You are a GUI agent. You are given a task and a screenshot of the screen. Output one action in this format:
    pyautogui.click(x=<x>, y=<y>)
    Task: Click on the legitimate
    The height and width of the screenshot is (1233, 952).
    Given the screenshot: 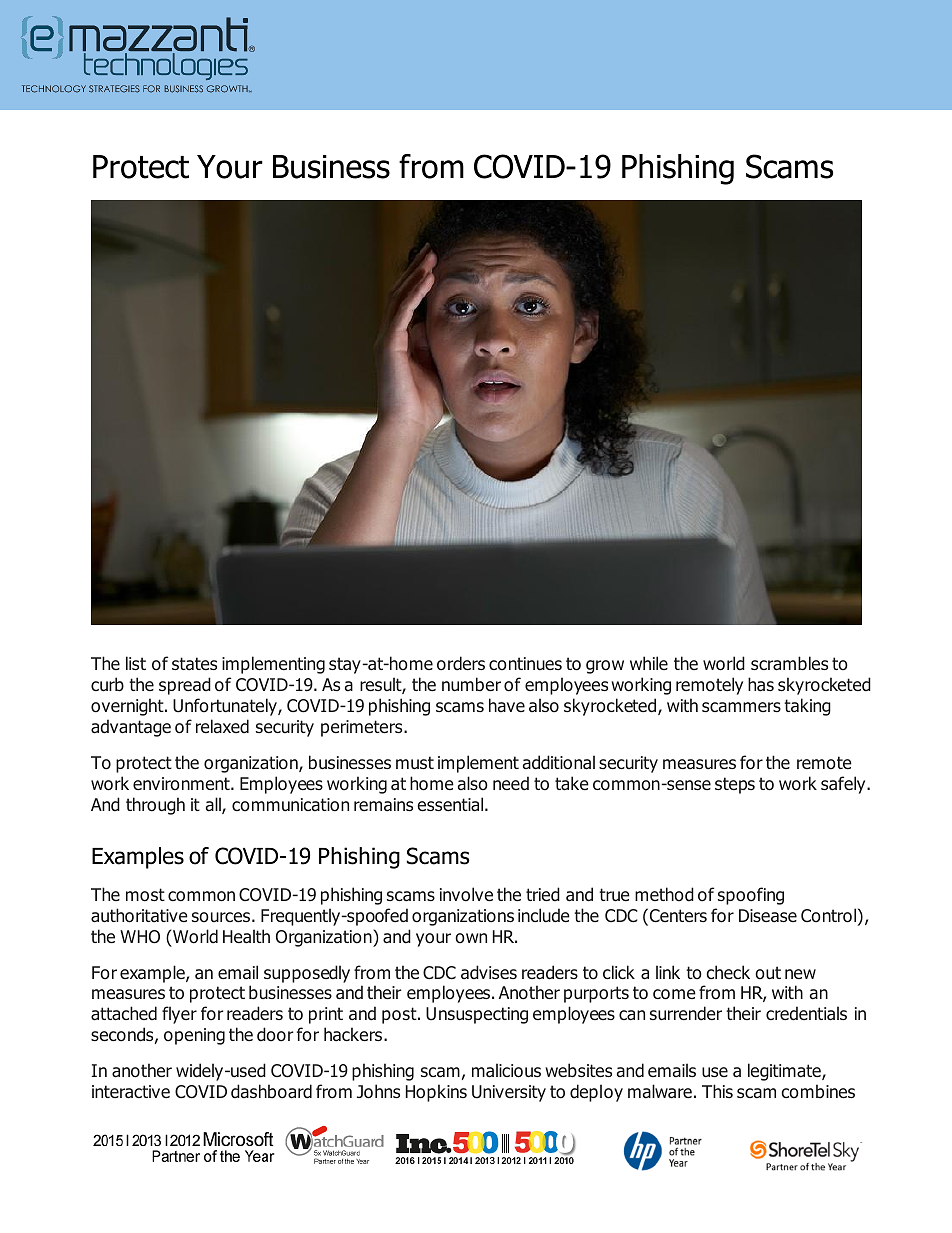 What is the action you would take?
    pyautogui.click(x=785, y=1072)
